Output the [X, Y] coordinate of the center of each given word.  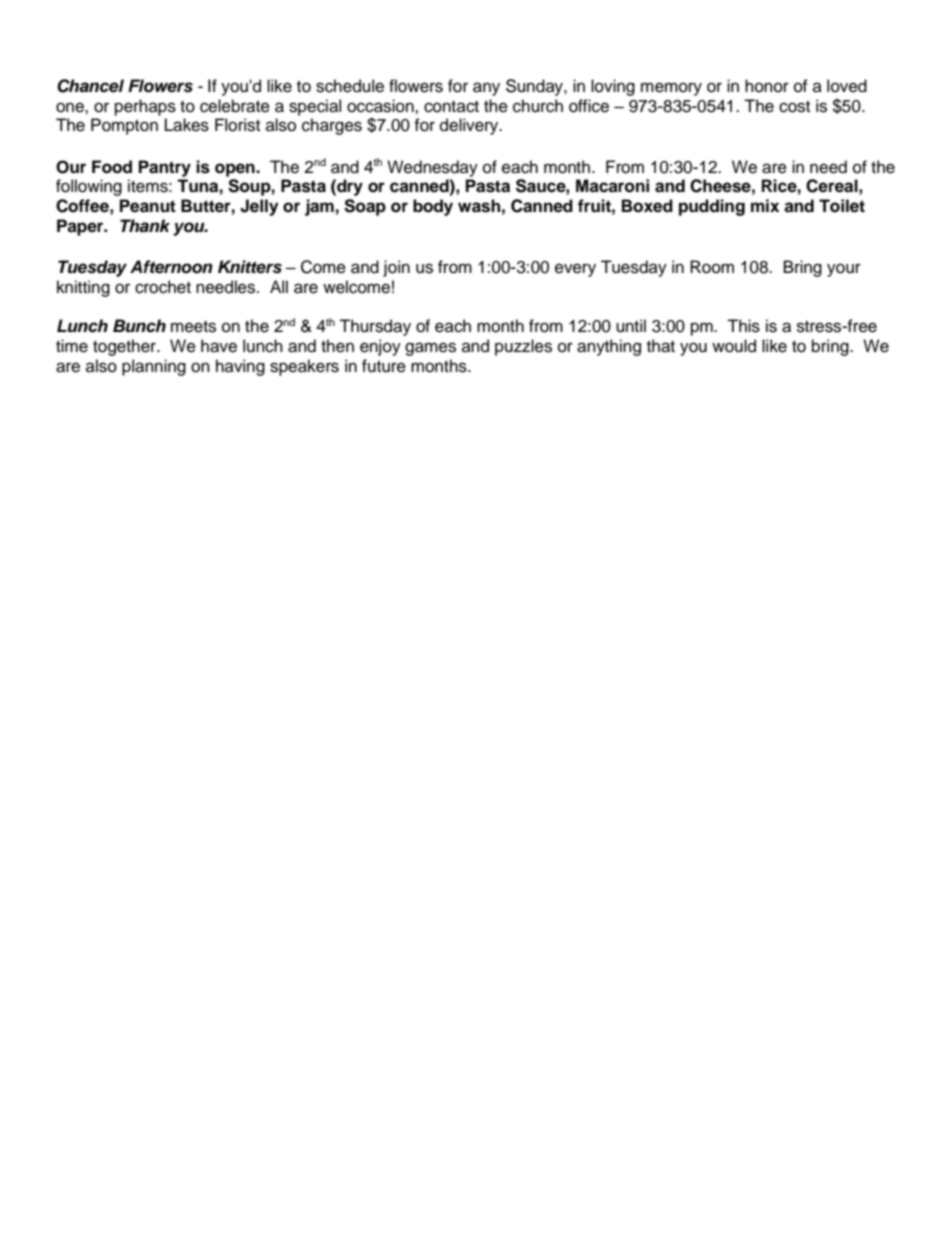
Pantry [165, 168]
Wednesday [432, 168]
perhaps [145, 107]
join [396, 268]
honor [767, 86]
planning [154, 367]
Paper [81, 227]
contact [451, 107]
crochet [163, 287]
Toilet [842, 206]
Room [712, 267]
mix [765, 205]
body [433, 207]
